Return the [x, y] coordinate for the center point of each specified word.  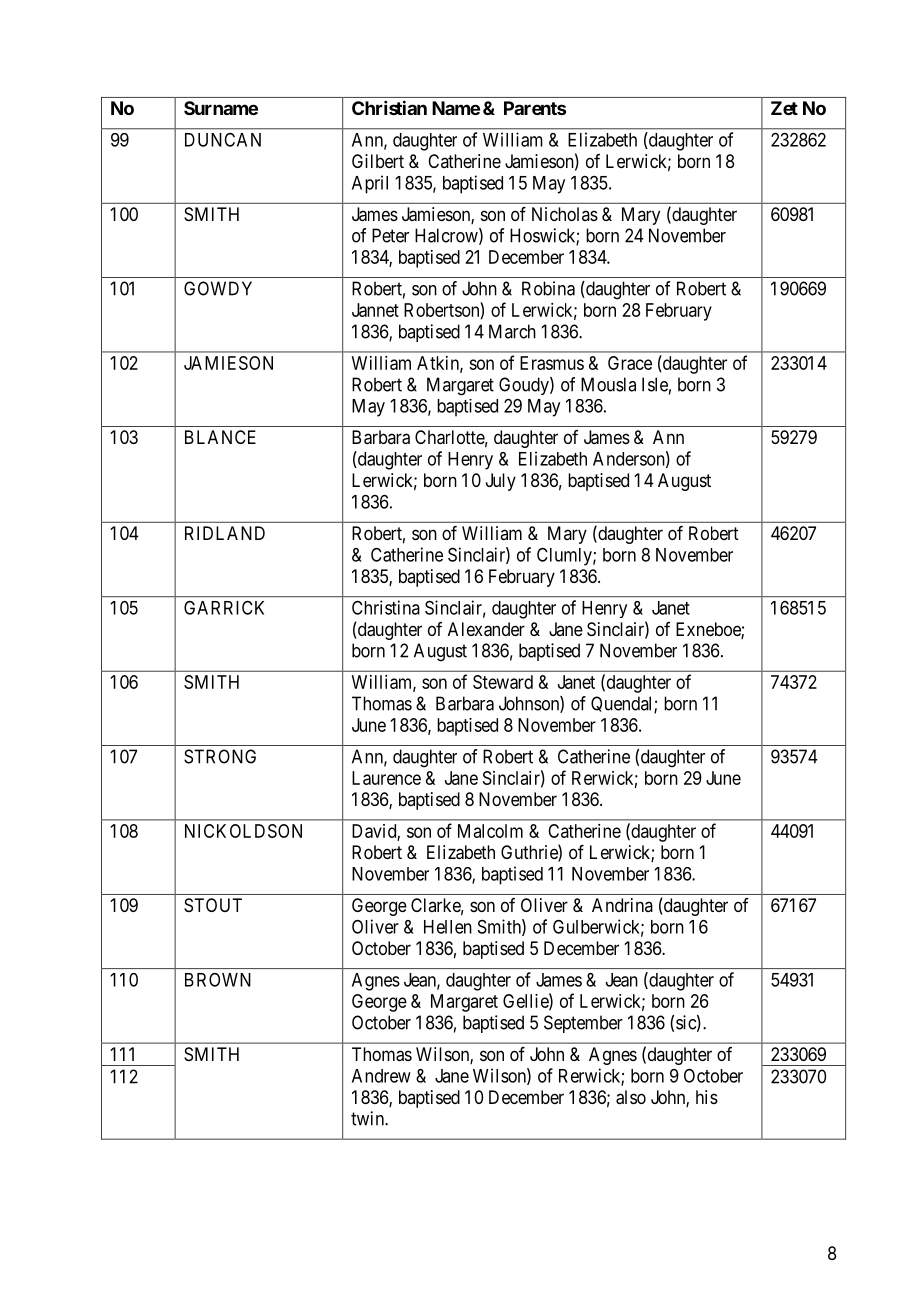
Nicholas [565, 214]
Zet [784, 108]
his [707, 1097]
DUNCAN [223, 140]
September [583, 1024]
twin [368, 1118]
